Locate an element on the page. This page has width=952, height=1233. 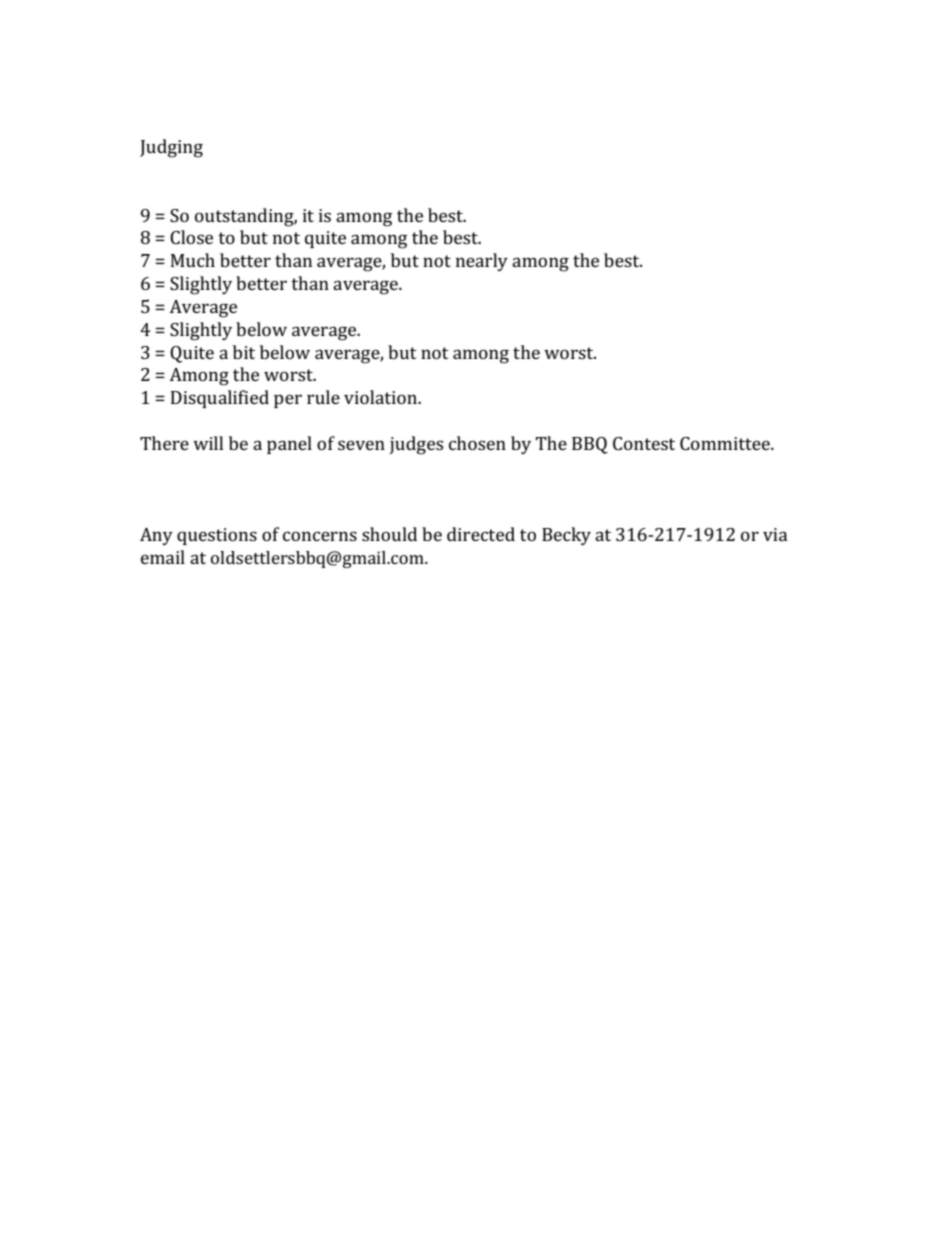
Judging is located at coordinates (171, 148).
